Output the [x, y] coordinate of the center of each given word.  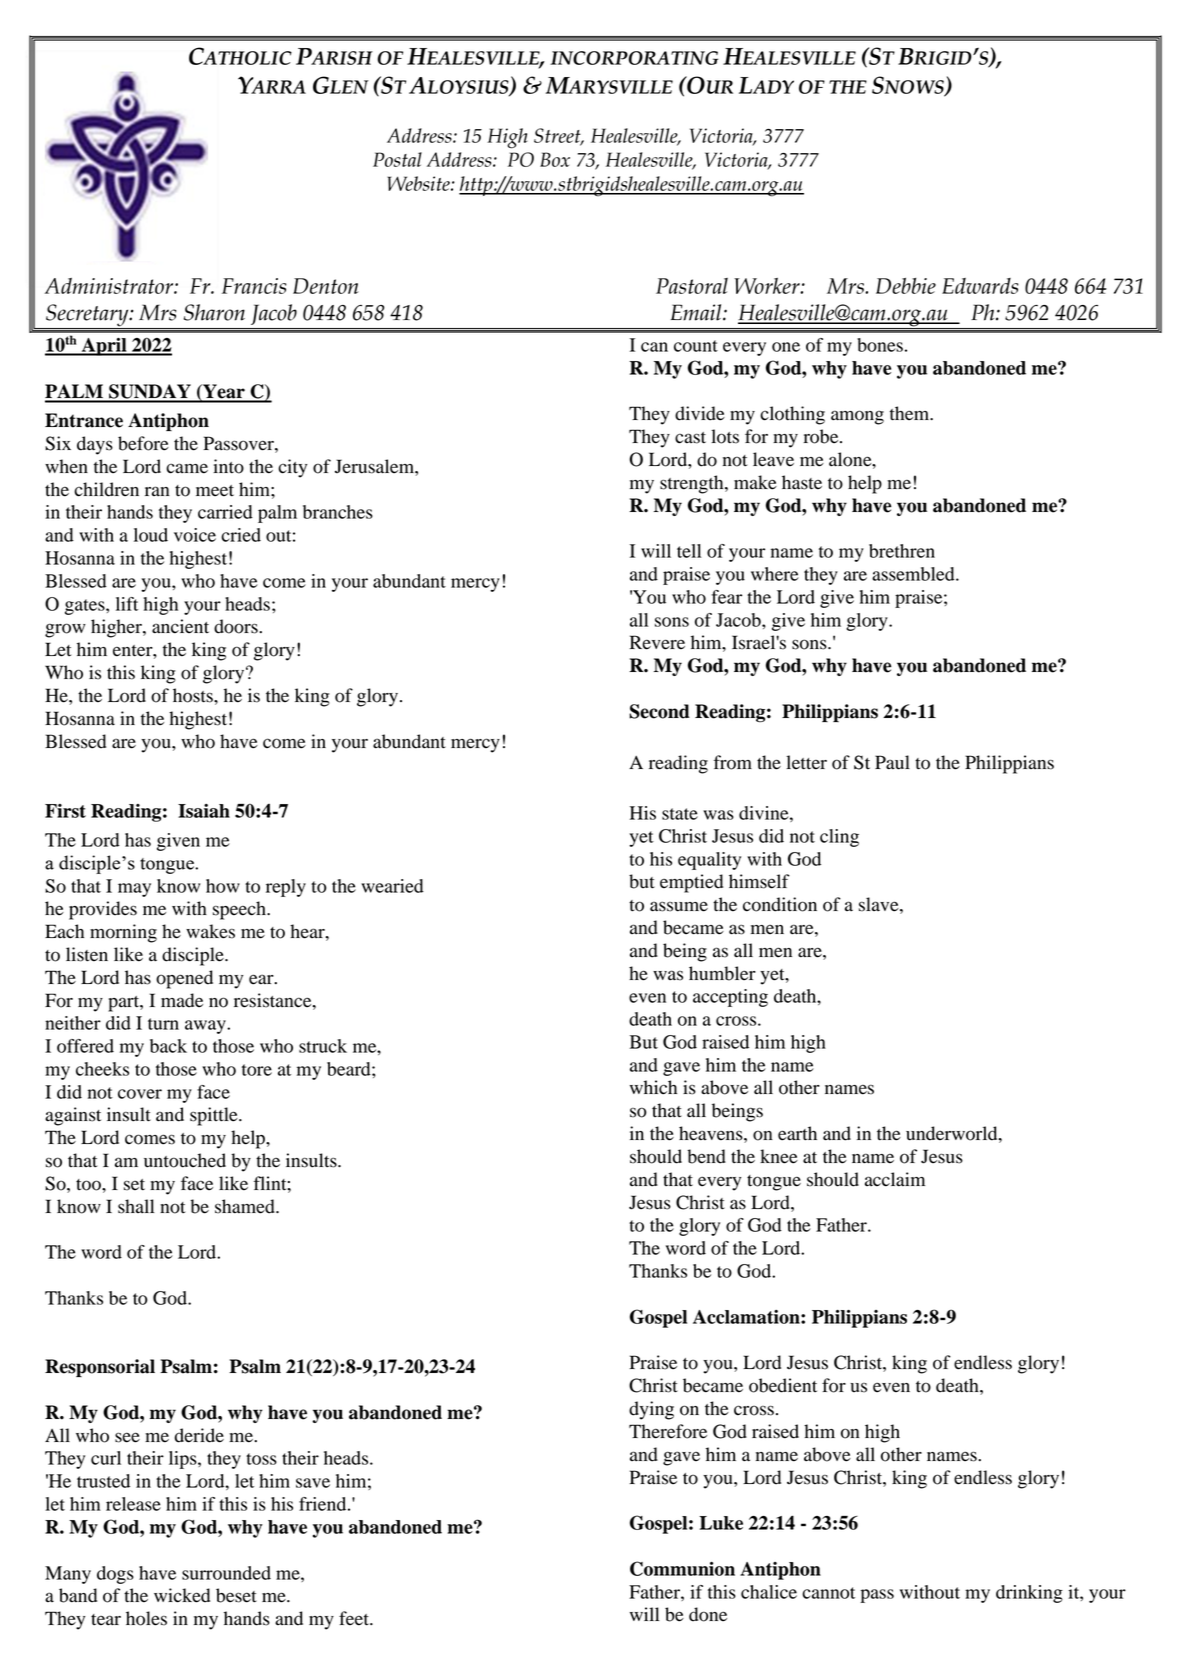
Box [555, 159]
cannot [828, 1593]
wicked [182, 1595]
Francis [254, 286]
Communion [682, 1568]
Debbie [906, 286]
